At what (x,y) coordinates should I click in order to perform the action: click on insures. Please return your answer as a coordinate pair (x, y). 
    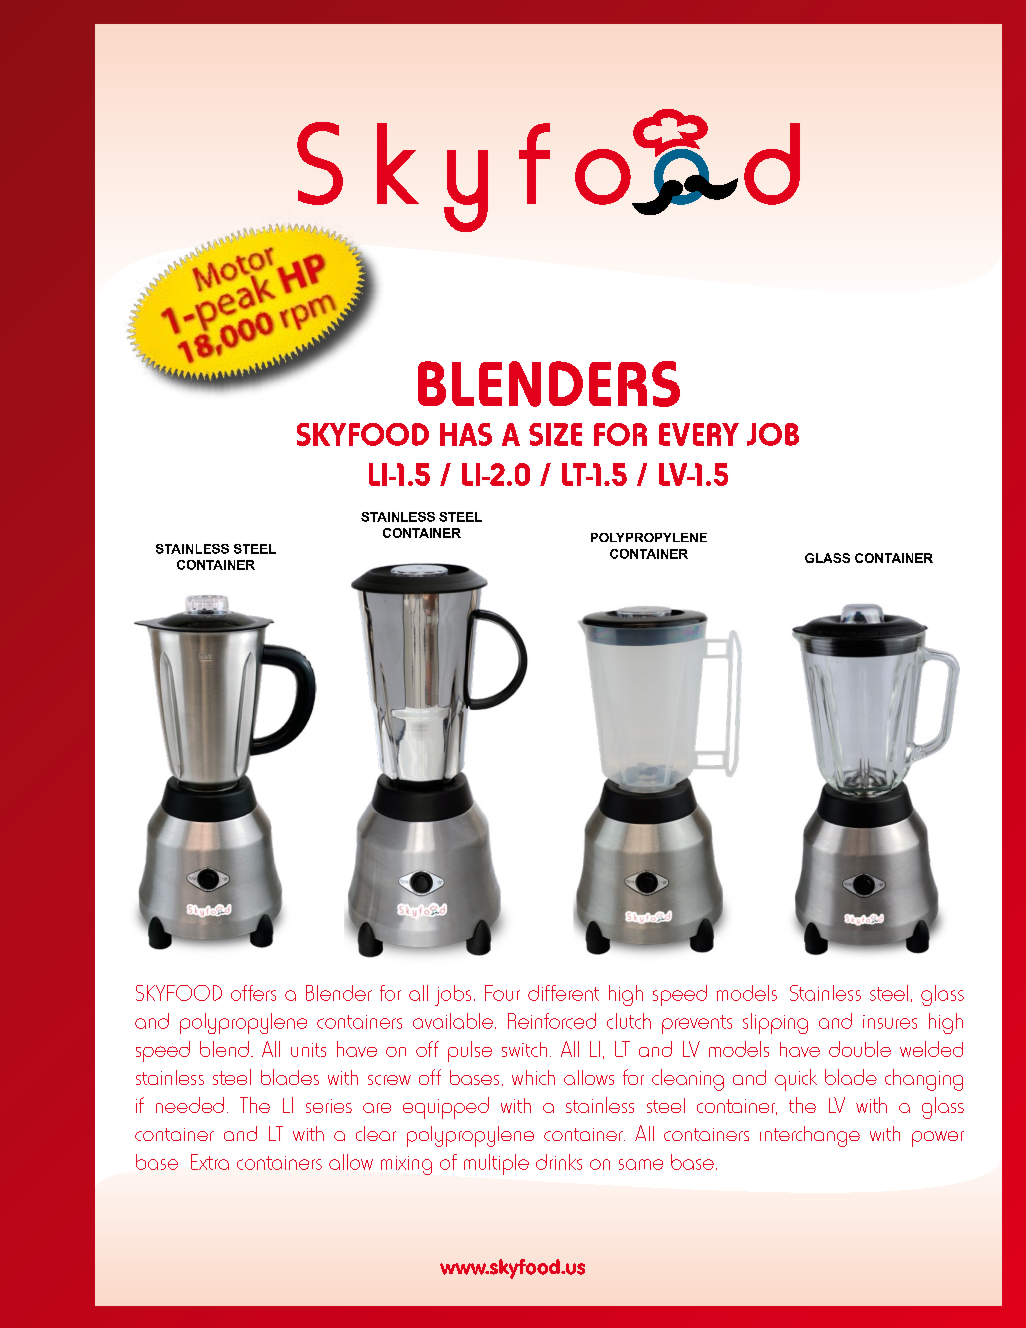
    Looking at the image, I should click on (890, 1022).
